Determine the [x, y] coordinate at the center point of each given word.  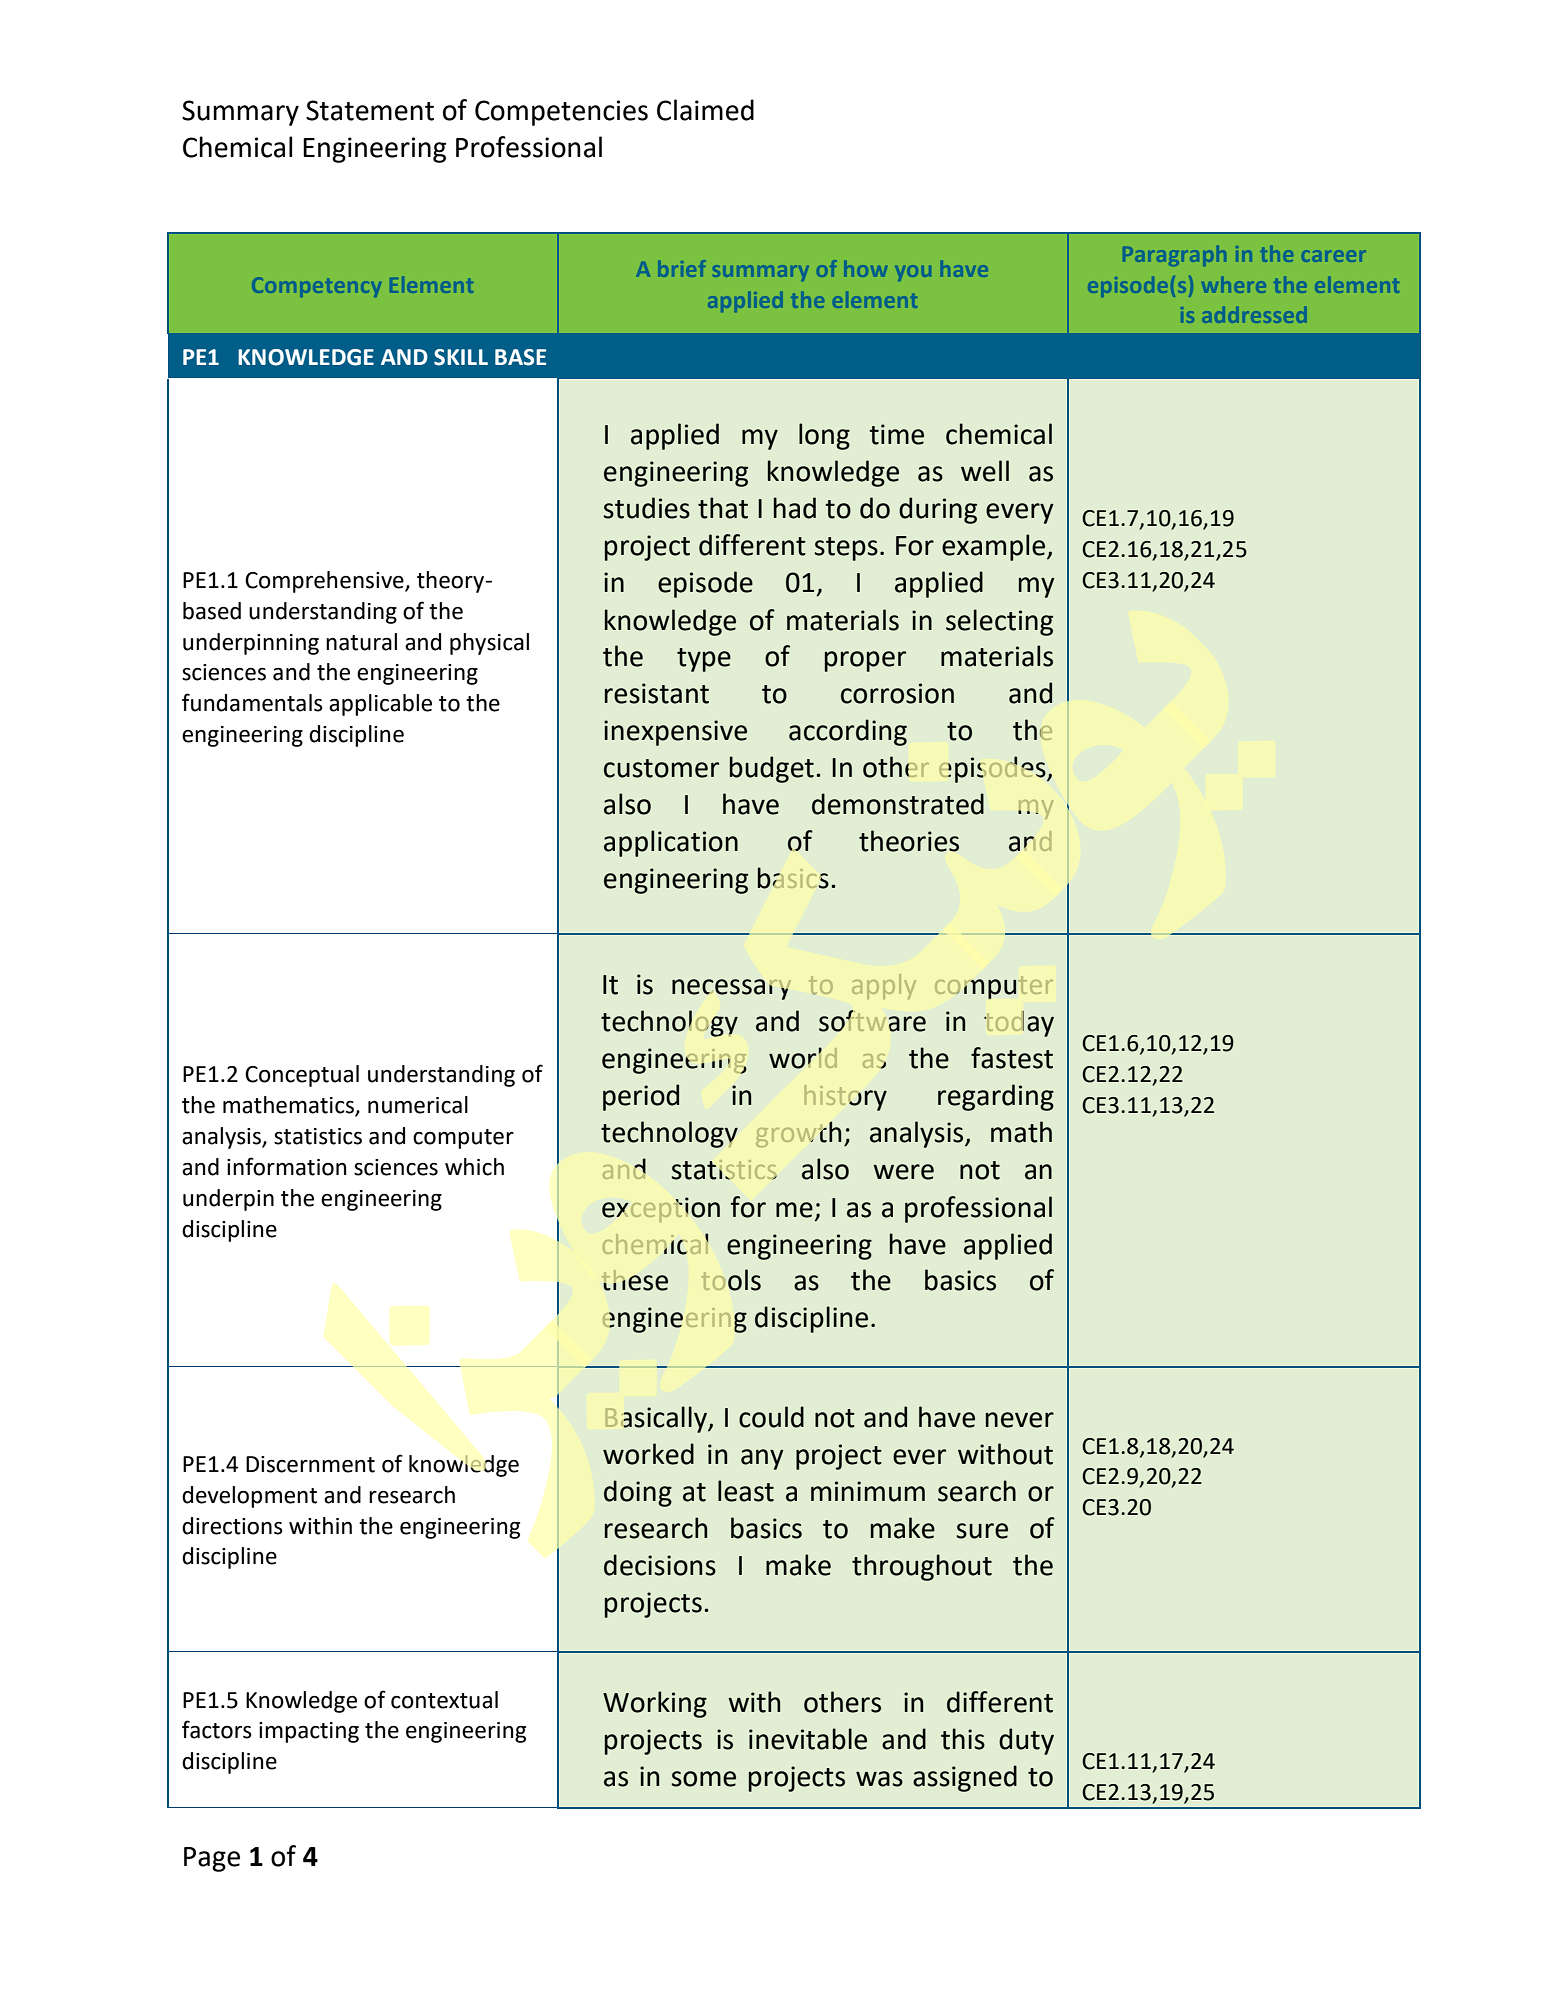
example [995, 547]
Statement [370, 110]
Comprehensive [325, 582]
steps [846, 549]
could [771, 1417]
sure [982, 1531]
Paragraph [1174, 256]
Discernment [310, 1464]
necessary [731, 989]
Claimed [705, 110]
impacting [309, 1732]
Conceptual [302, 1076]
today [1019, 1024]
